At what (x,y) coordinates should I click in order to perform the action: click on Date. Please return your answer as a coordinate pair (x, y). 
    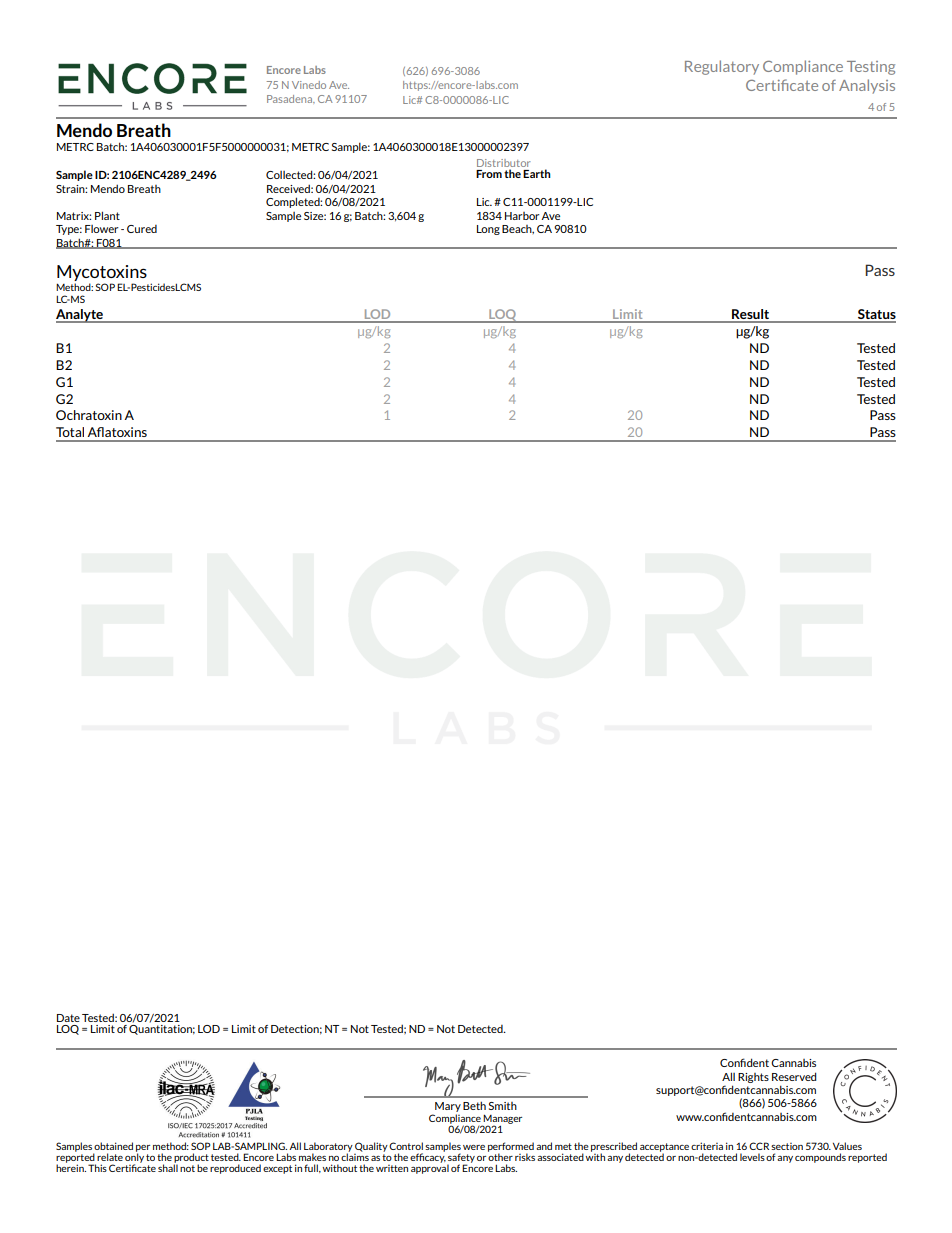
    Looking at the image, I should click on (68, 1018).
